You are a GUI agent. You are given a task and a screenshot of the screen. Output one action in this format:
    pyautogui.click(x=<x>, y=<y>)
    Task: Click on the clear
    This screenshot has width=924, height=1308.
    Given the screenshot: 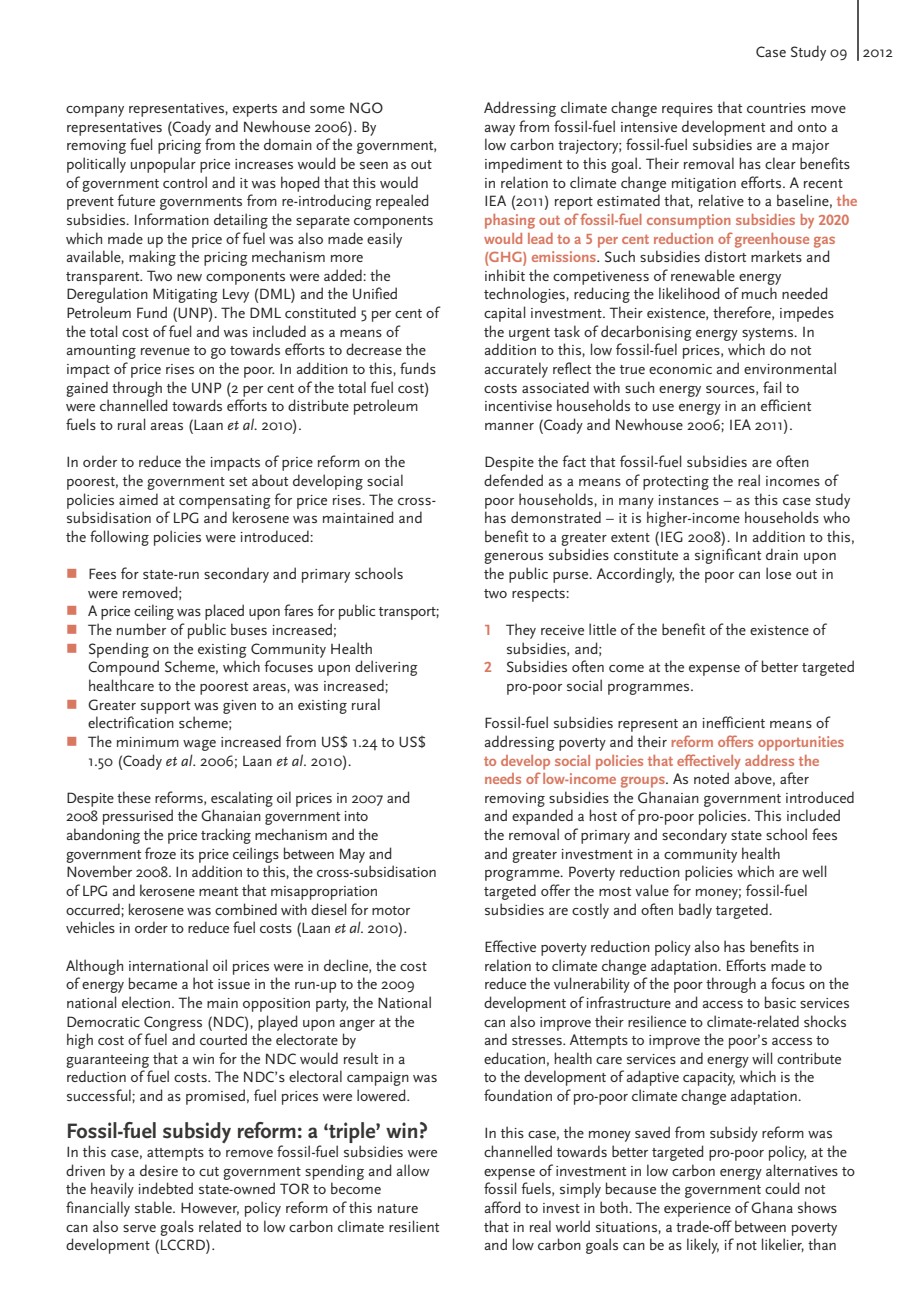 What is the action you would take?
    pyautogui.click(x=780, y=163)
